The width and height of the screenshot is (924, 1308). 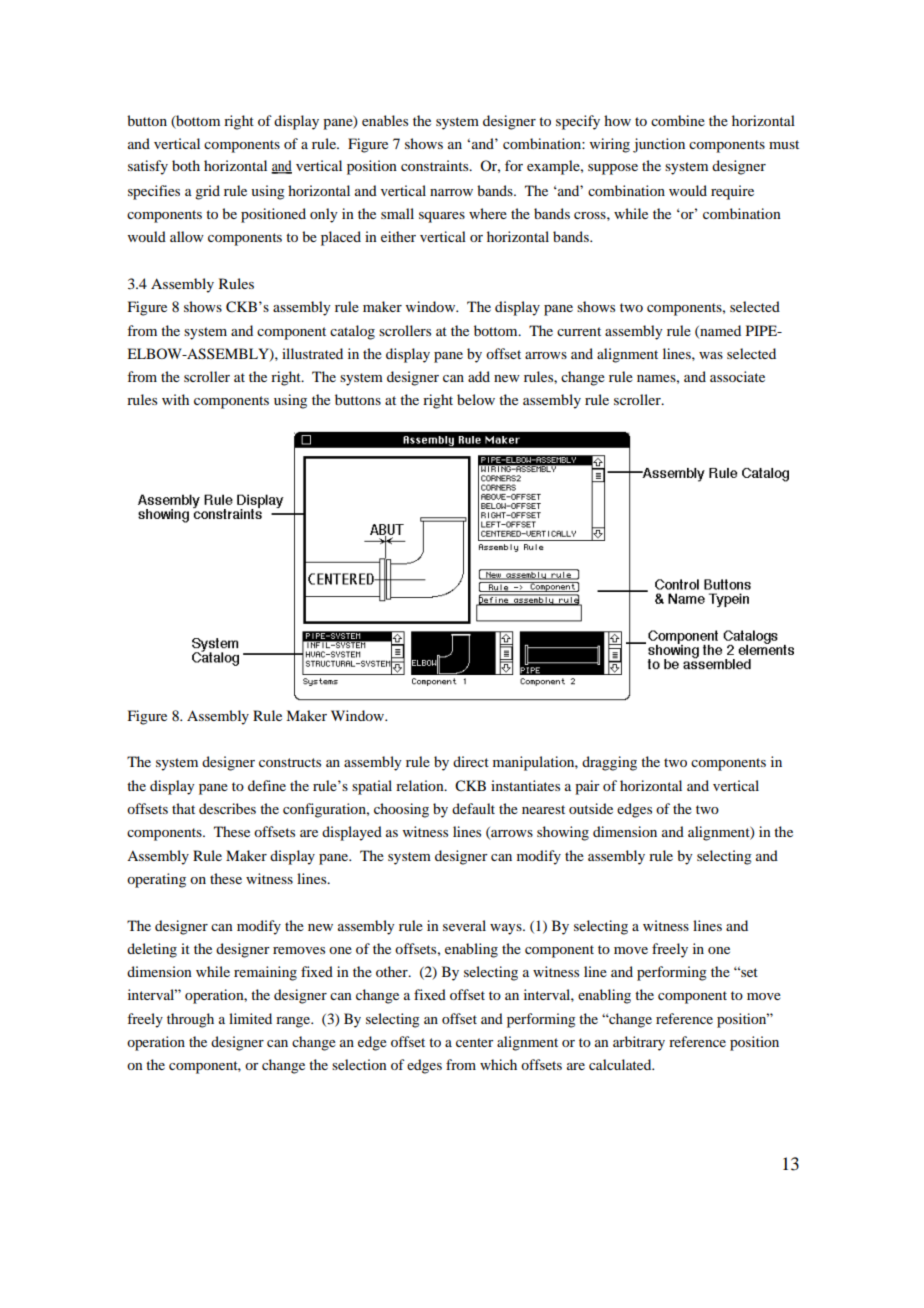 What do you see at coordinates (436, 165) in the screenshot?
I see `constraints` at bounding box center [436, 165].
